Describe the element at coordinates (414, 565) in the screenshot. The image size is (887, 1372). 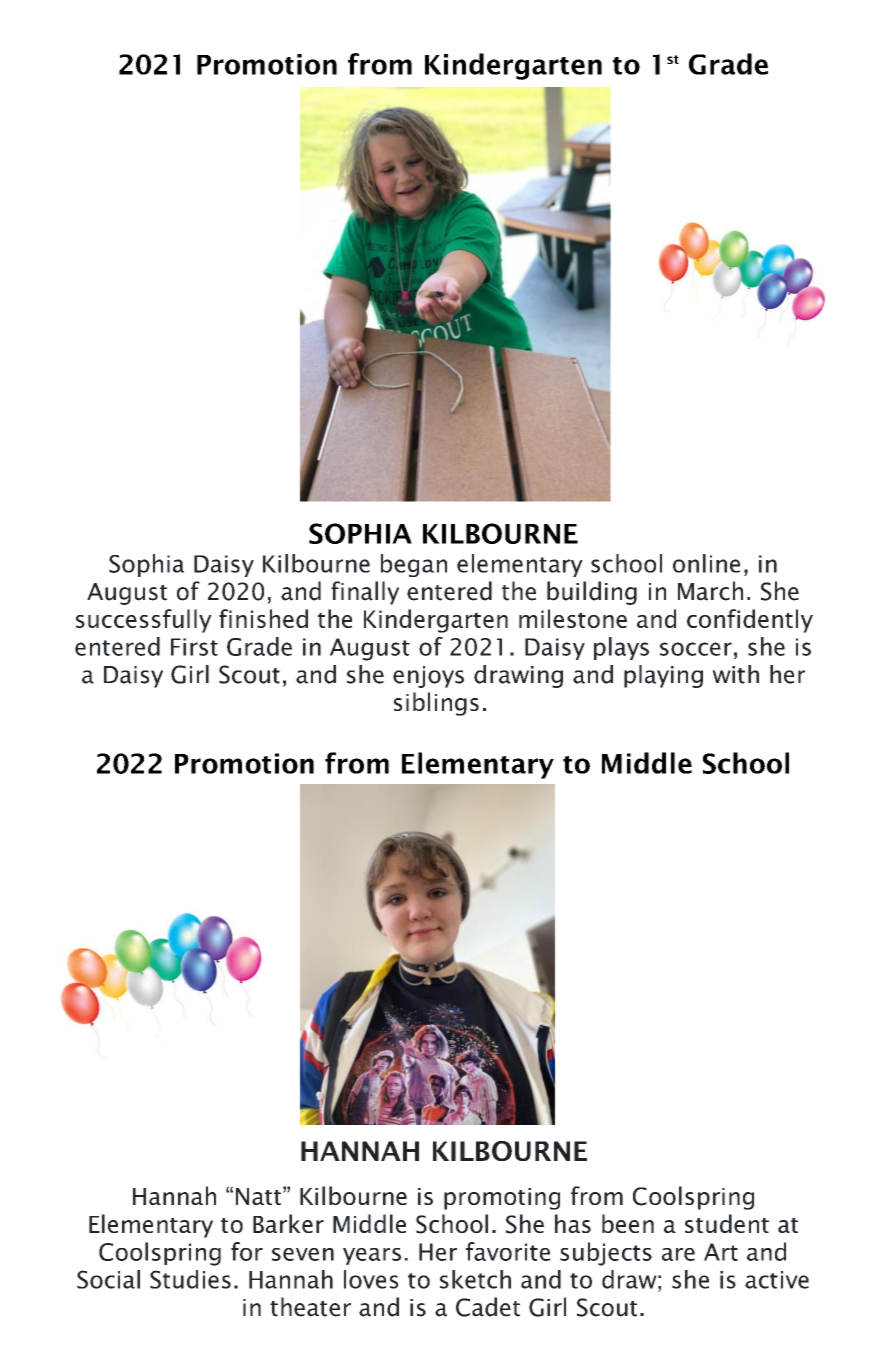
I see `began` at that location.
